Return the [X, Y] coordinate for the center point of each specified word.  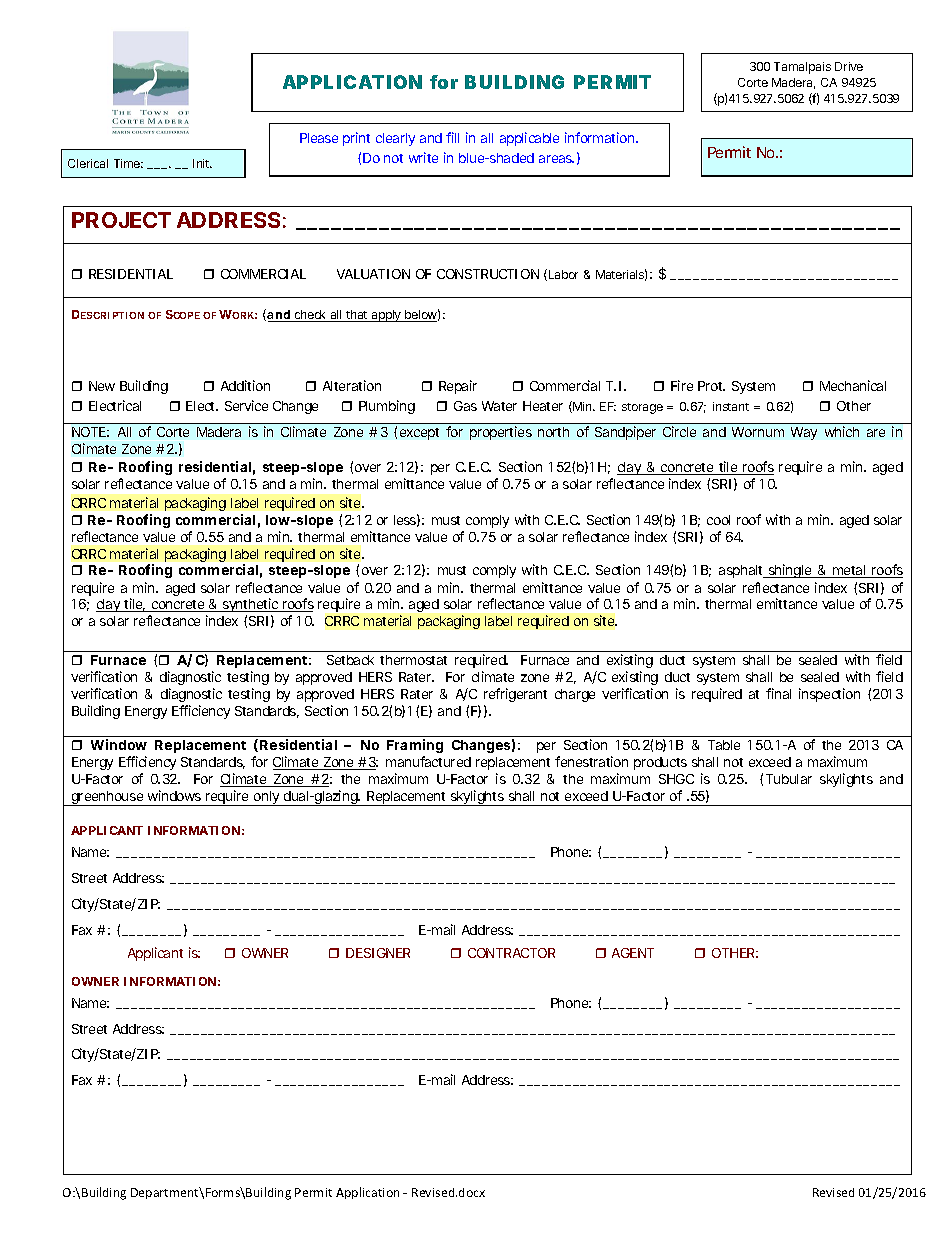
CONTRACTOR [511, 953]
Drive [849, 66]
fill [452, 137]
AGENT [633, 953]
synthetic [251, 607]
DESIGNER [378, 953]
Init [202, 163]
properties [501, 433]
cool [718, 520]
